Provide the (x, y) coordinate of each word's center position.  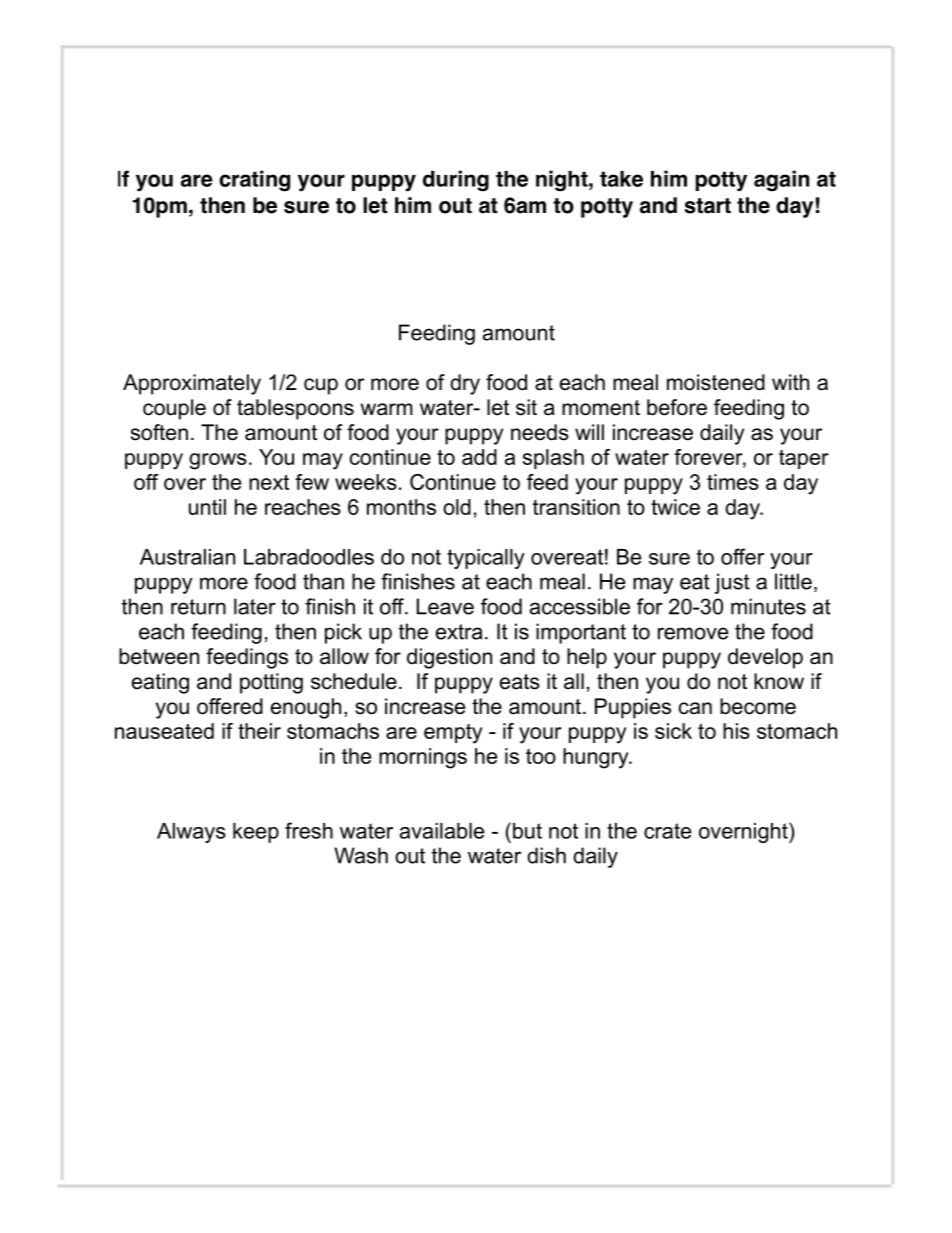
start (708, 206)
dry (465, 384)
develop (765, 658)
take (621, 179)
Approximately (192, 384)
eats (520, 682)
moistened (716, 382)
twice (675, 507)
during (456, 181)
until (207, 507)
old (457, 507)
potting (271, 683)
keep (256, 833)
